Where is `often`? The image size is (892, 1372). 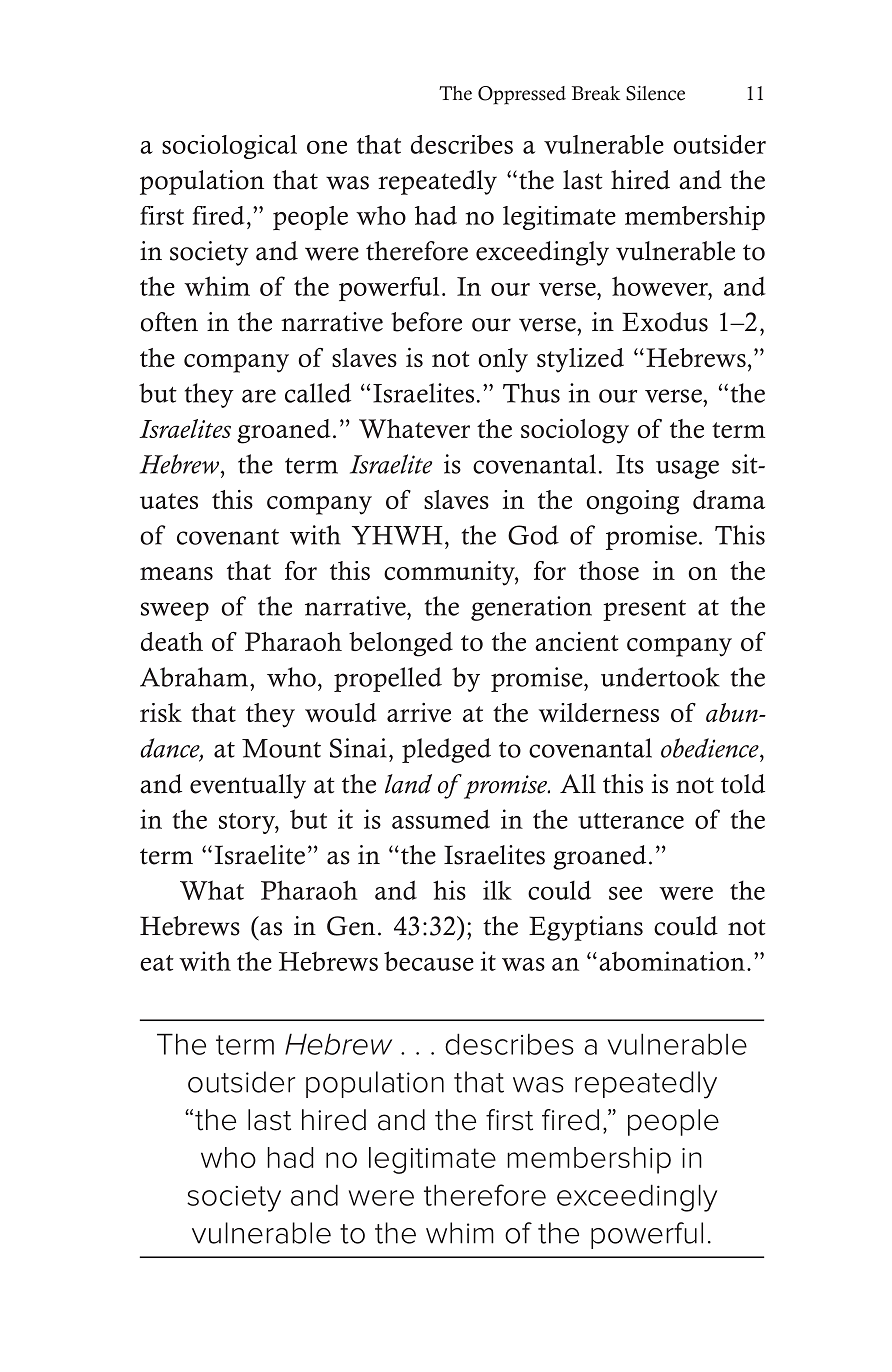
often is located at coordinates (169, 322).
